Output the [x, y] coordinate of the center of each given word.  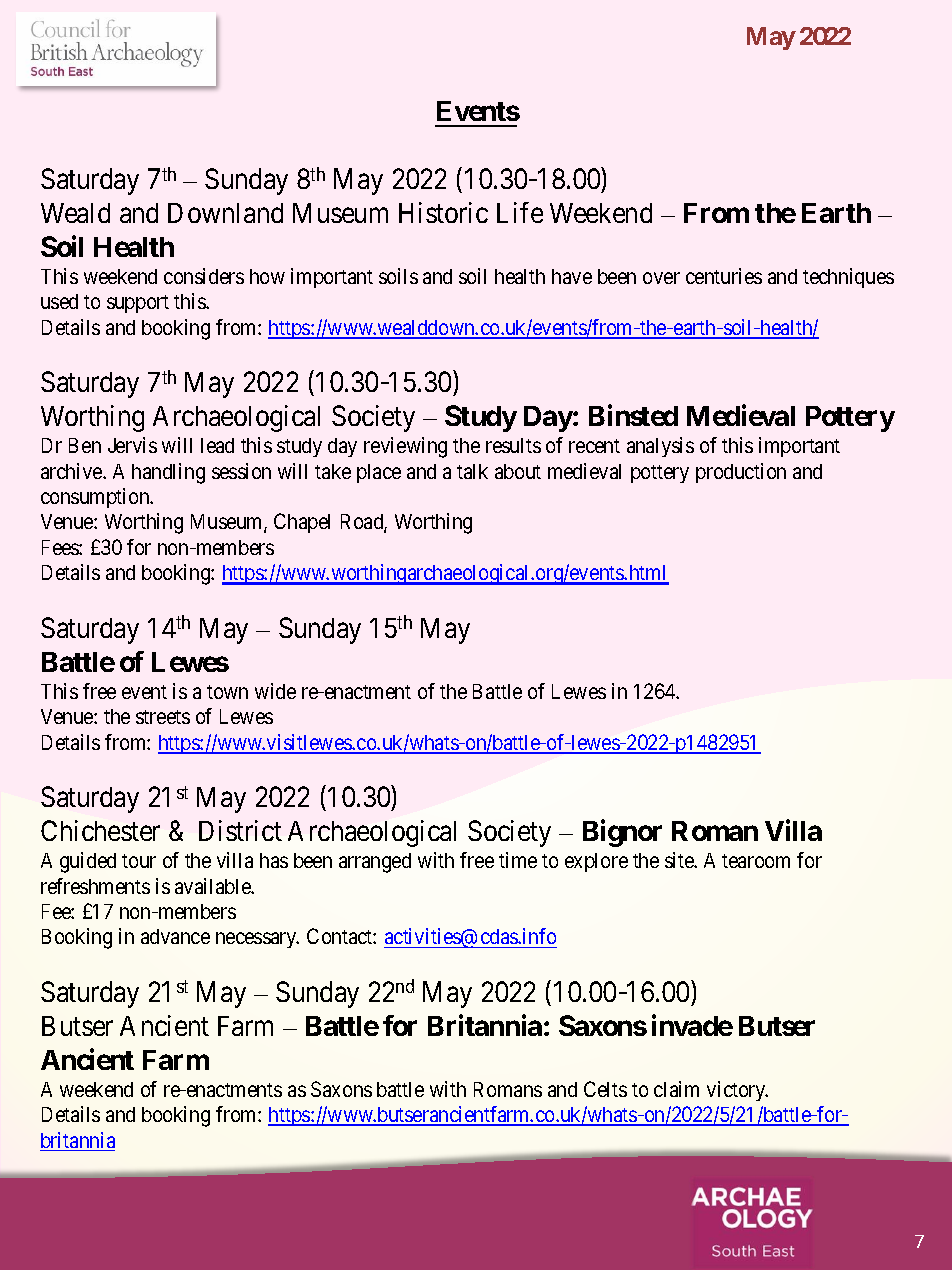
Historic [443, 212]
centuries [724, 276]
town [227, 692]
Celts [605, 1089]
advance [175, 936]
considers [204, 276]
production [741, 473]
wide [275, 691]
